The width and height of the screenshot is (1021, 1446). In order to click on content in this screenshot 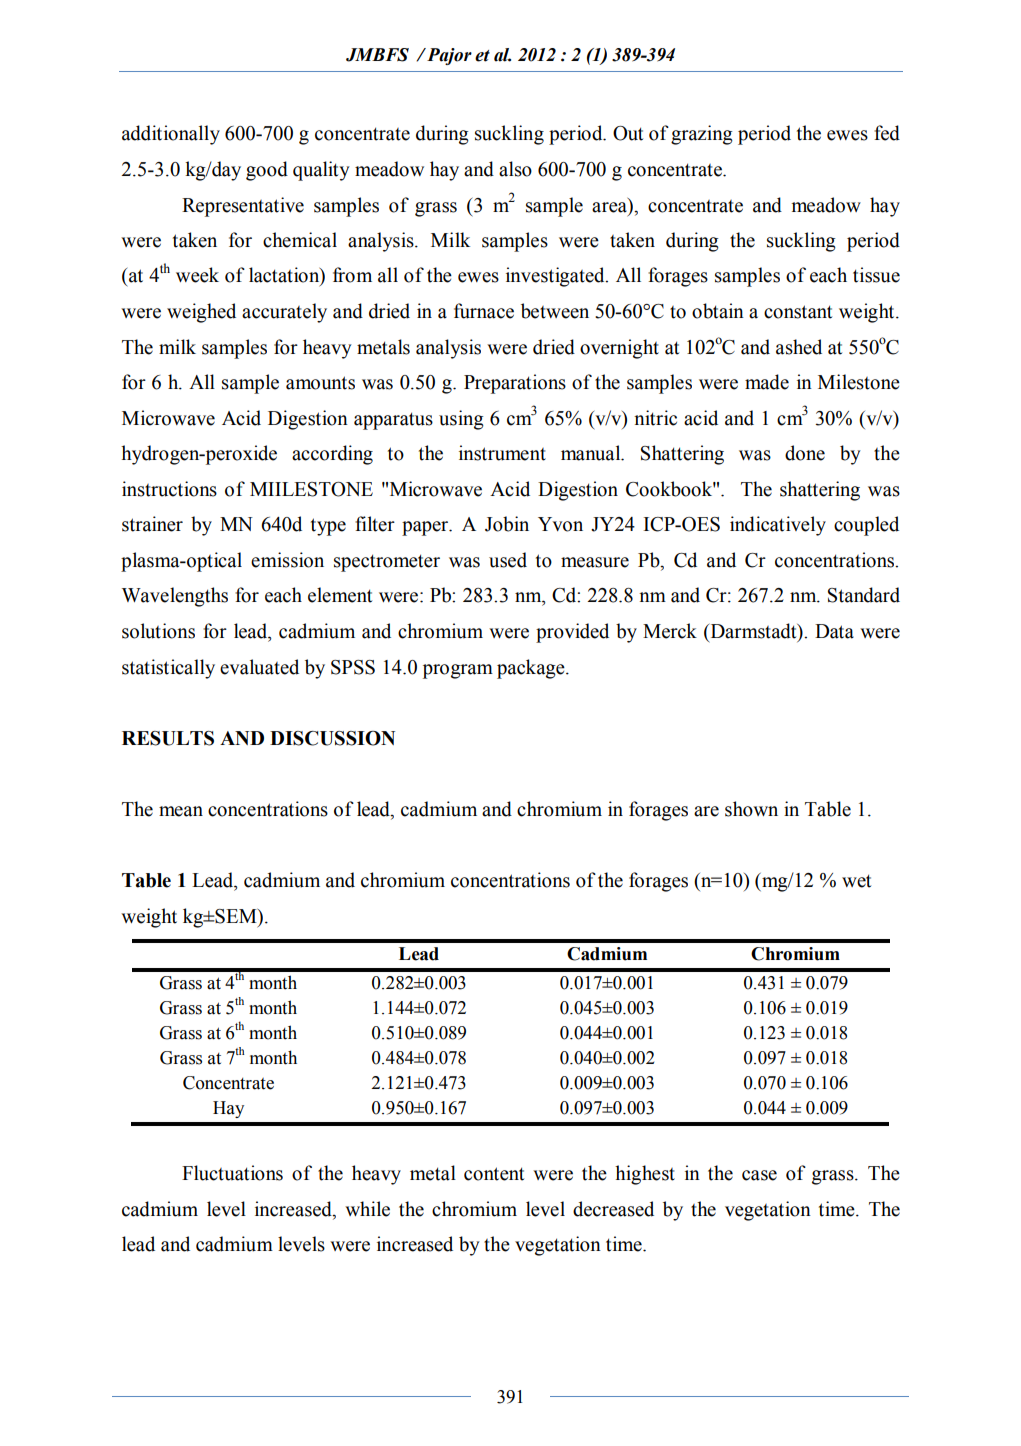, I will do `click(494, 1174)`.
